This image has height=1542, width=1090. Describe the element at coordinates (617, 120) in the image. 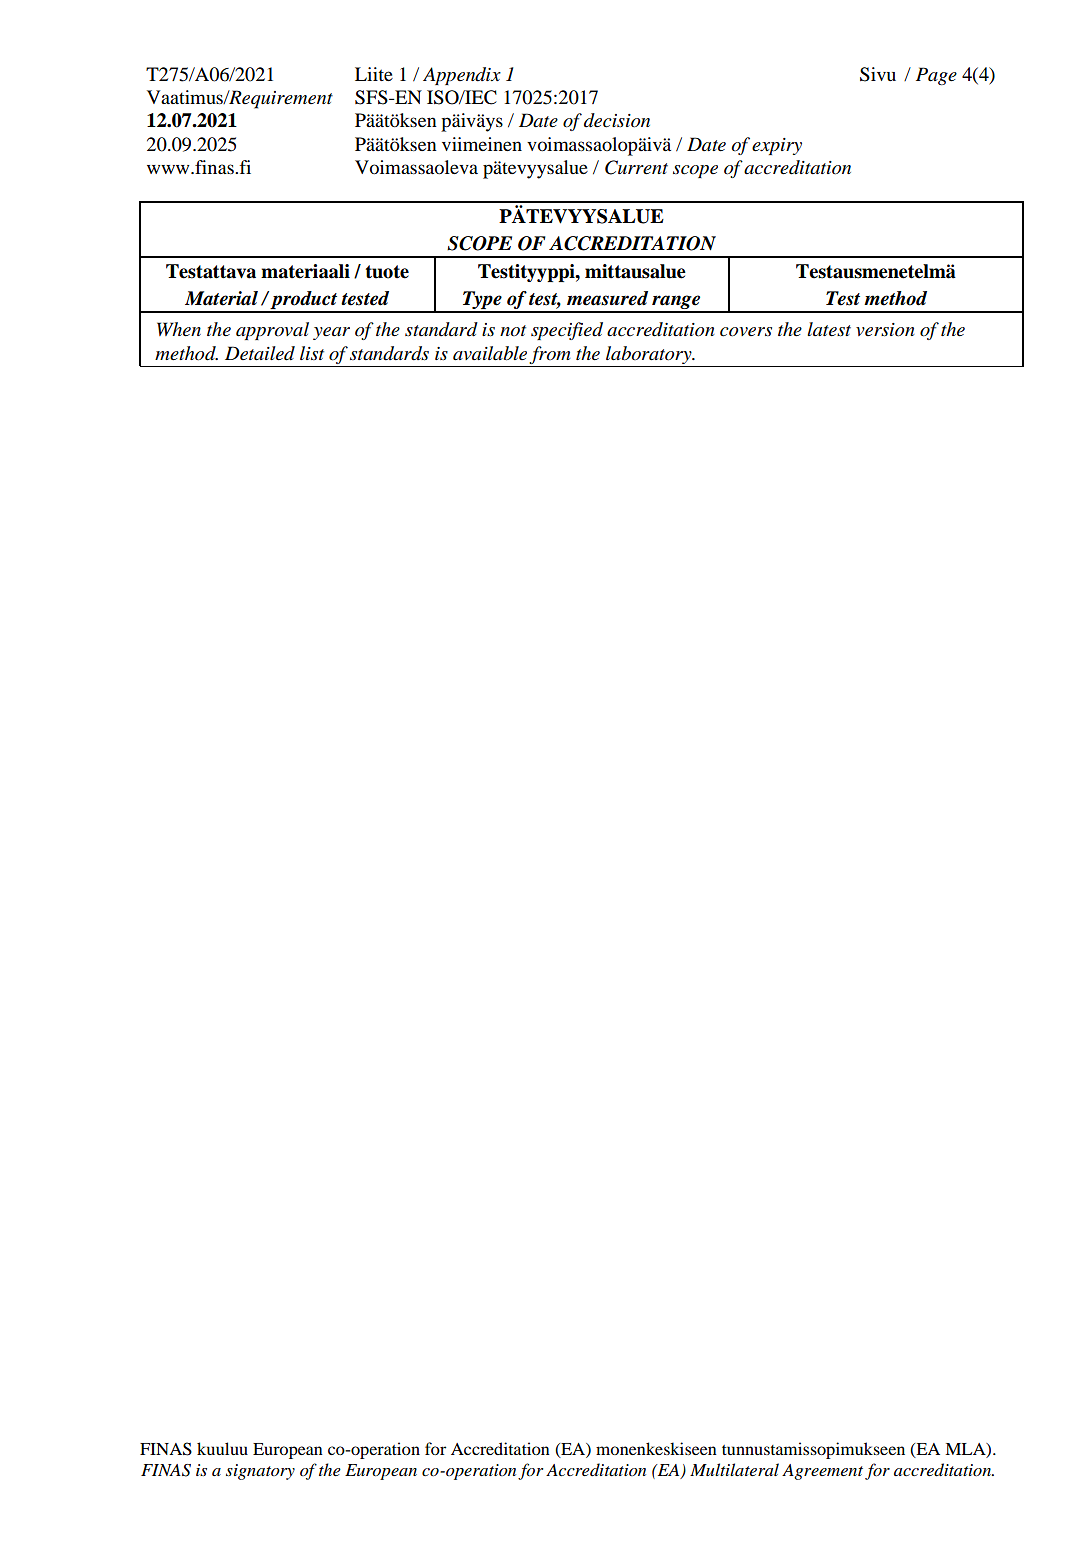

I see `decision` at that location.
